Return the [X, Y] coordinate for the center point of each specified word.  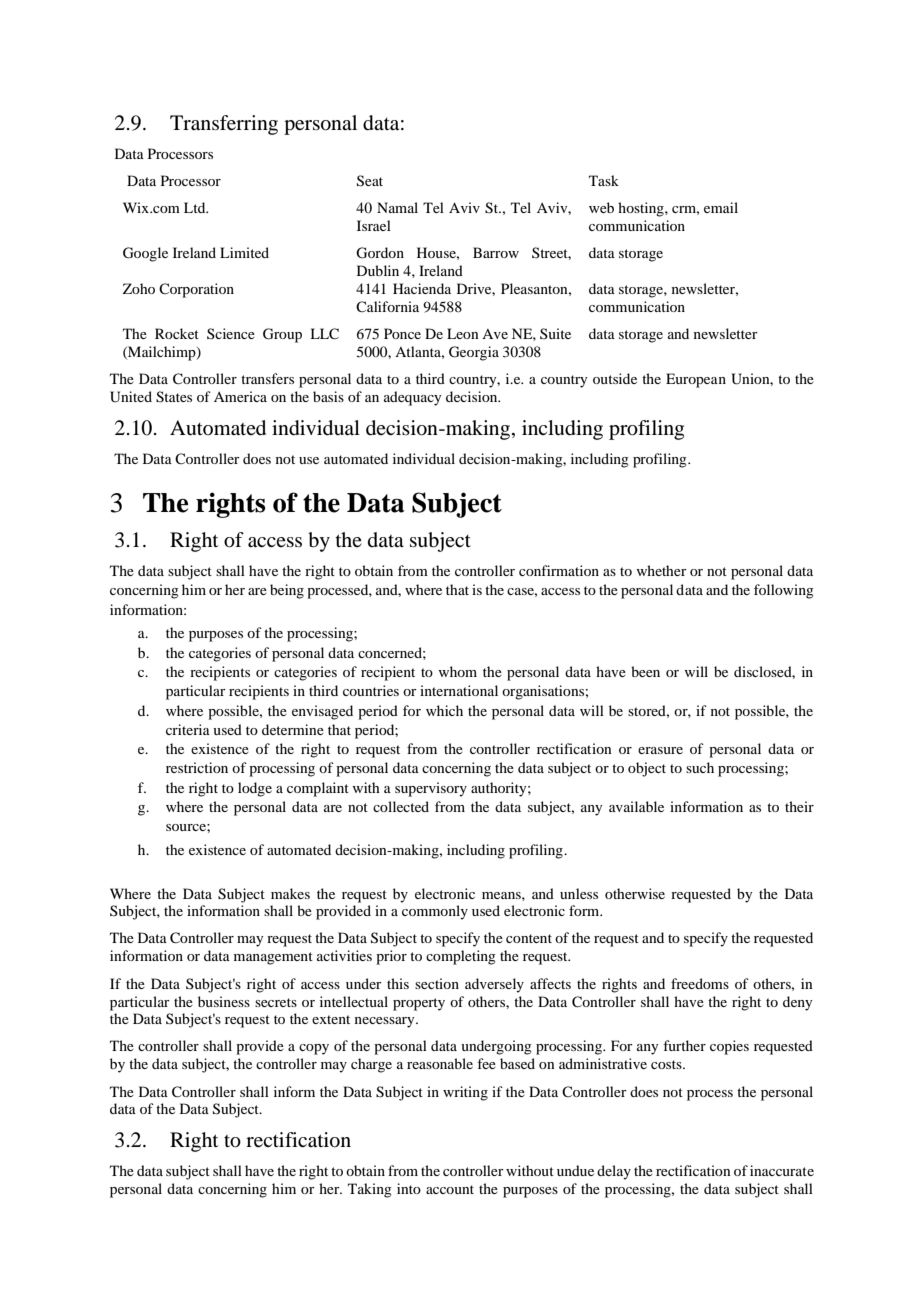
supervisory [431, 789]
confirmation [559, 570]
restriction [197, 767]
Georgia [474, 353]
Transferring [224, 125]
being [287, 591]
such [700, 767]
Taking [370, 1190]
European [696, 380]
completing [461, 957]
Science [231, 333]
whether [661, 570]
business [224, 1001]
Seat [370, 181]
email [721, 207]
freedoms [700, 983]
